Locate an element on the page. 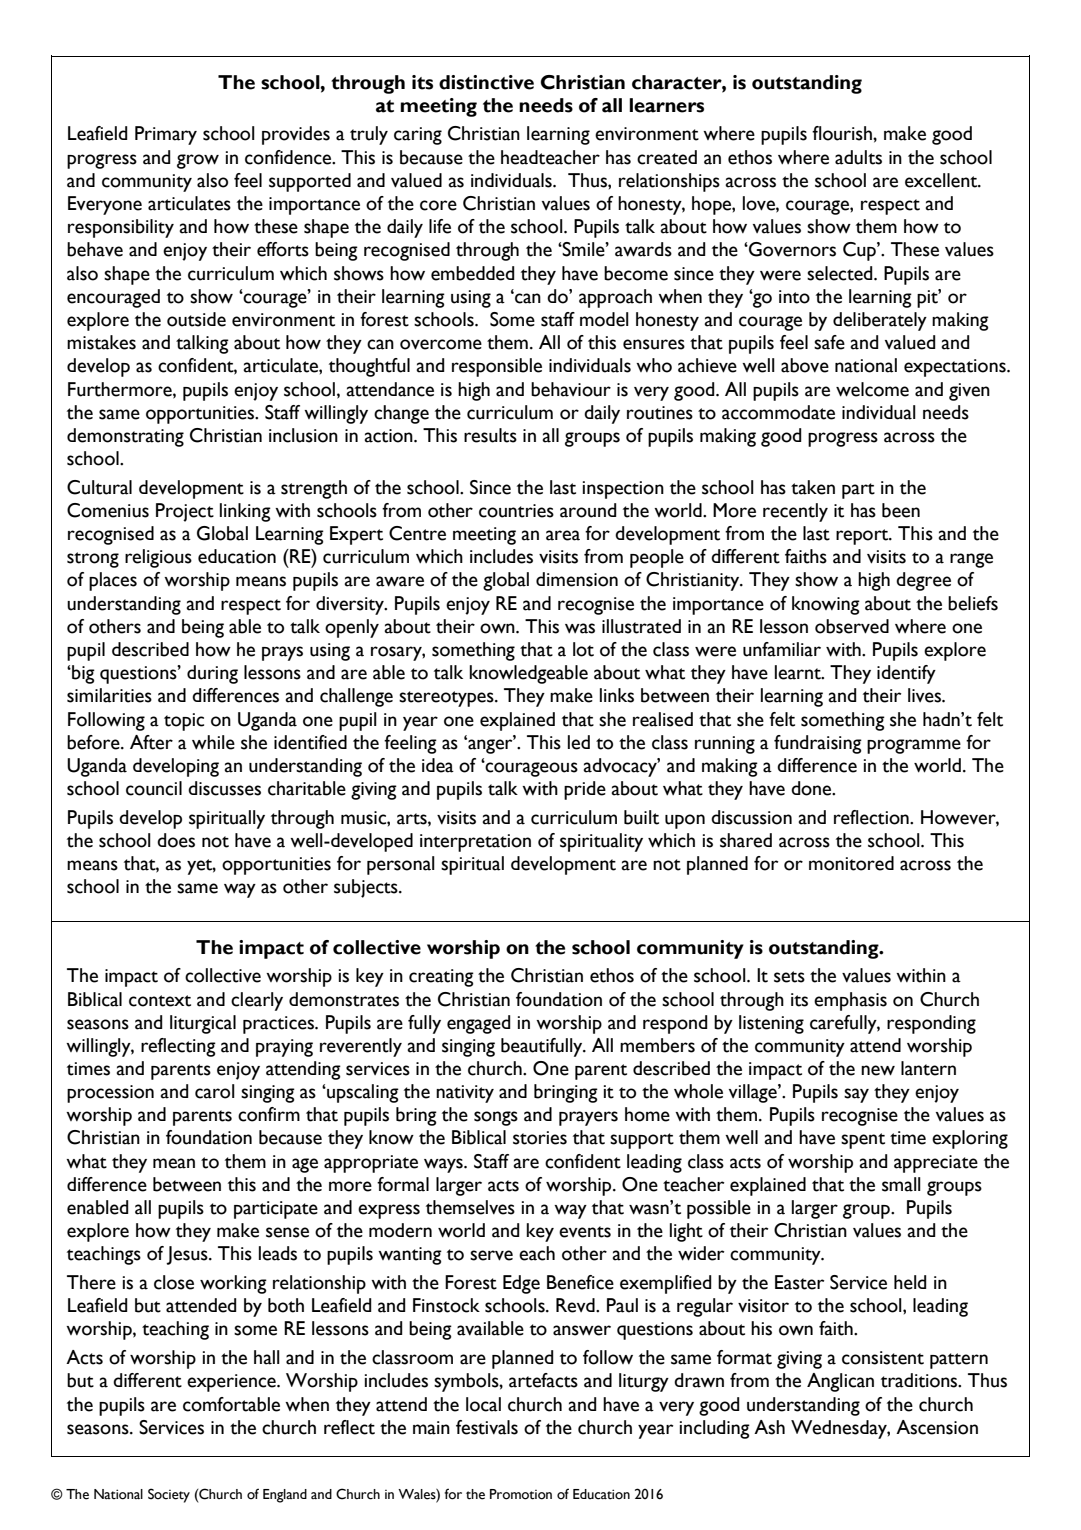  emphasis is located at coordinates (850, 1001).
